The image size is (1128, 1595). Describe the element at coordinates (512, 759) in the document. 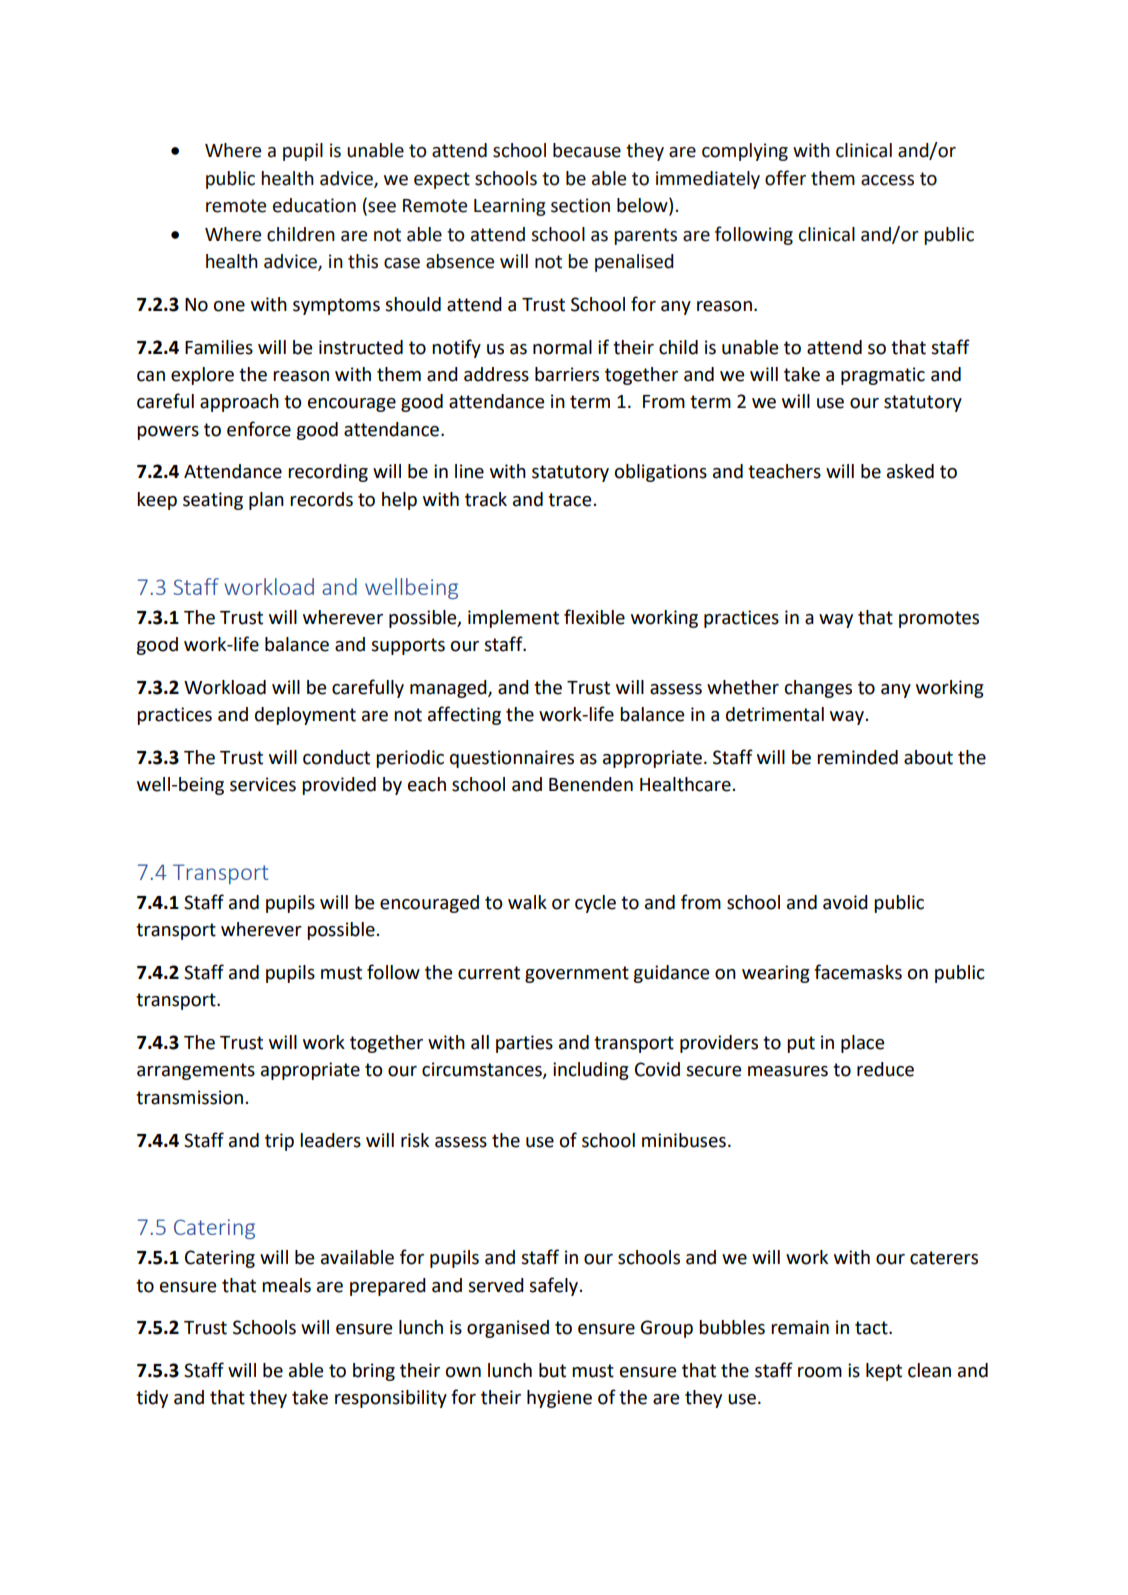

I see `questionnaires` at that location.
